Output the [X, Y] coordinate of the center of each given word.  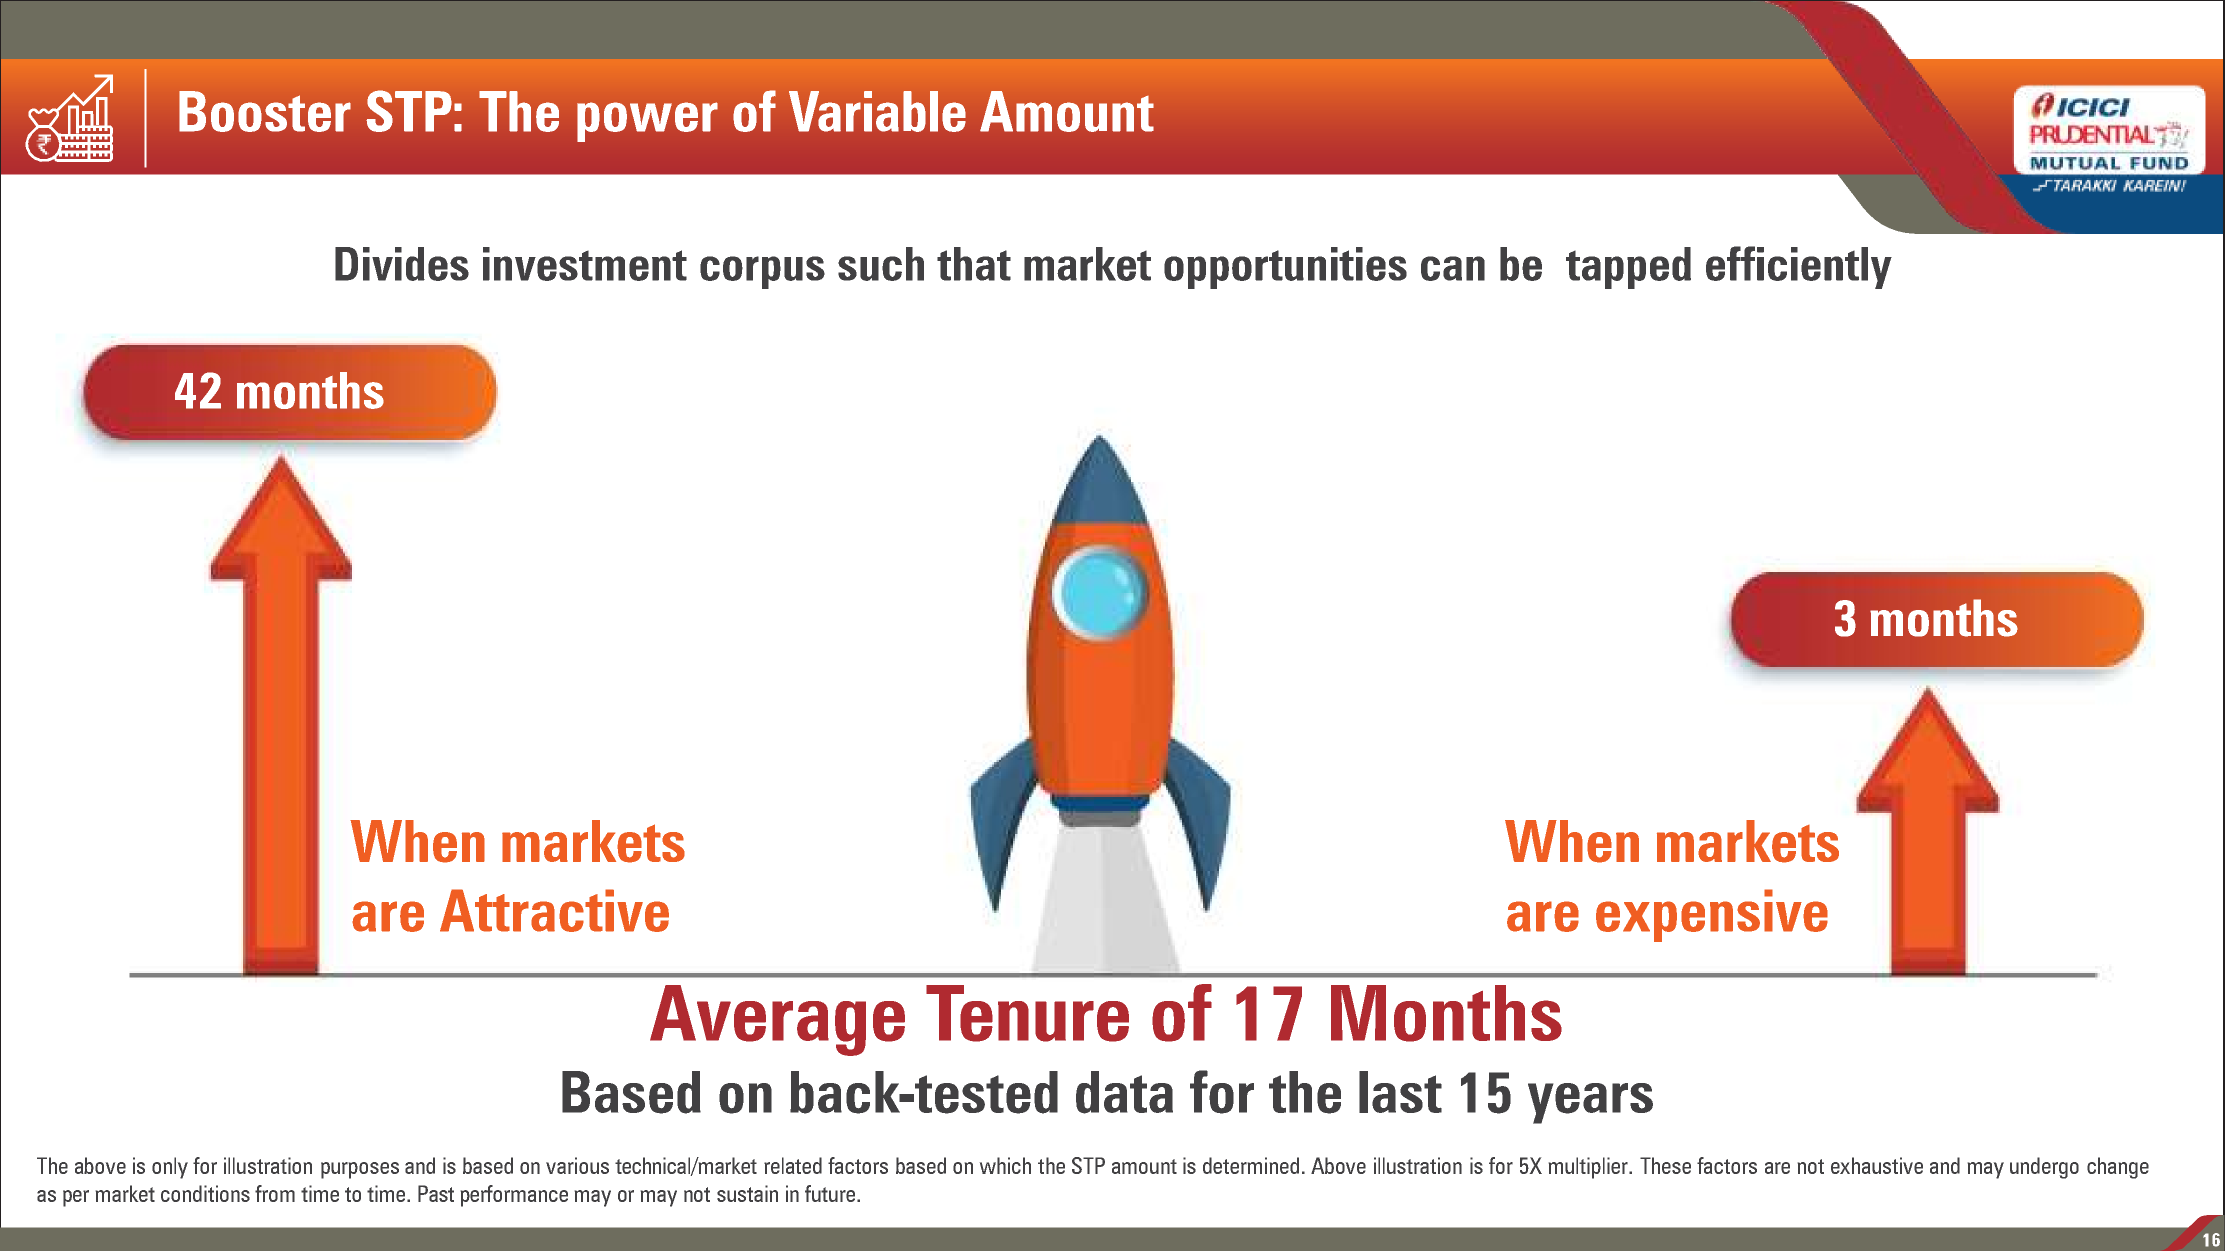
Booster [265, 111]
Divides [402, 264]
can [1453, 268]
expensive [1712, 915]
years [1590, 1103]
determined [1251, 1165]
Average [777, 1020]
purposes [360, 1170]
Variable [877, 111]
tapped [1628, 268]
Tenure [1027, 1013]
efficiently [1799, 267]
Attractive [554, 910]
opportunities [1285, 268]
